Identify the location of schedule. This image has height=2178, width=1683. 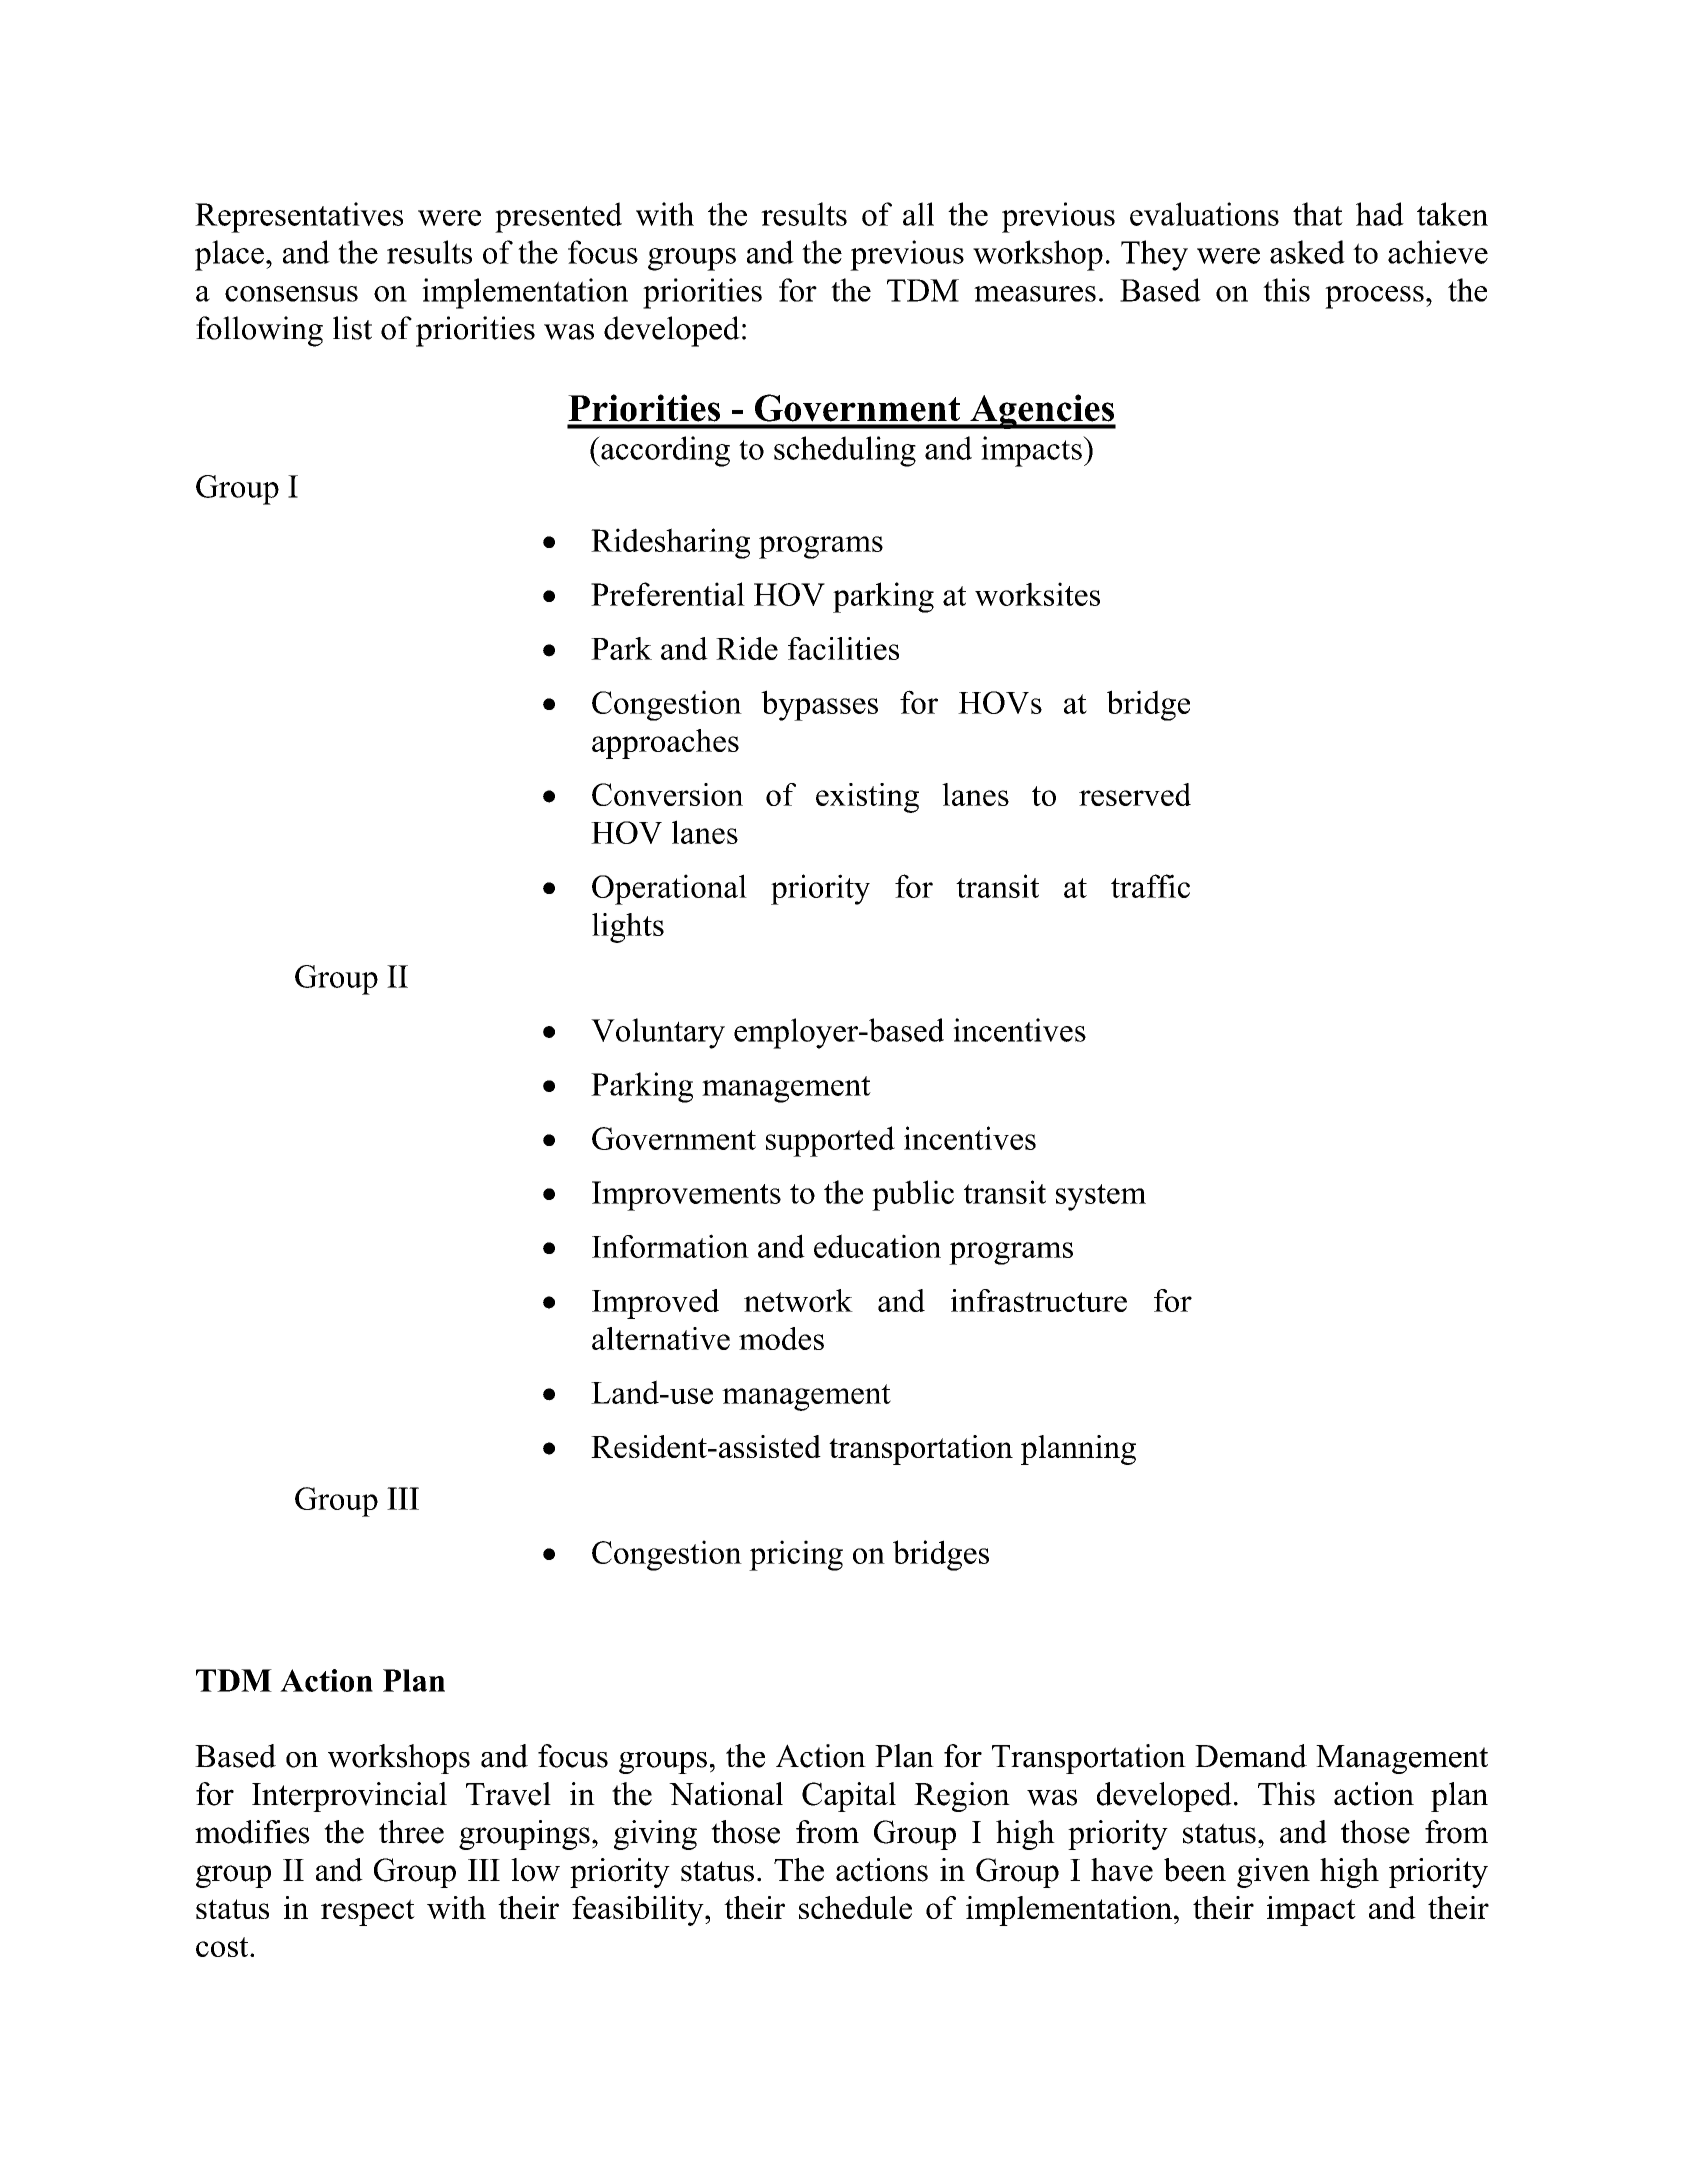
(855, 1907).
